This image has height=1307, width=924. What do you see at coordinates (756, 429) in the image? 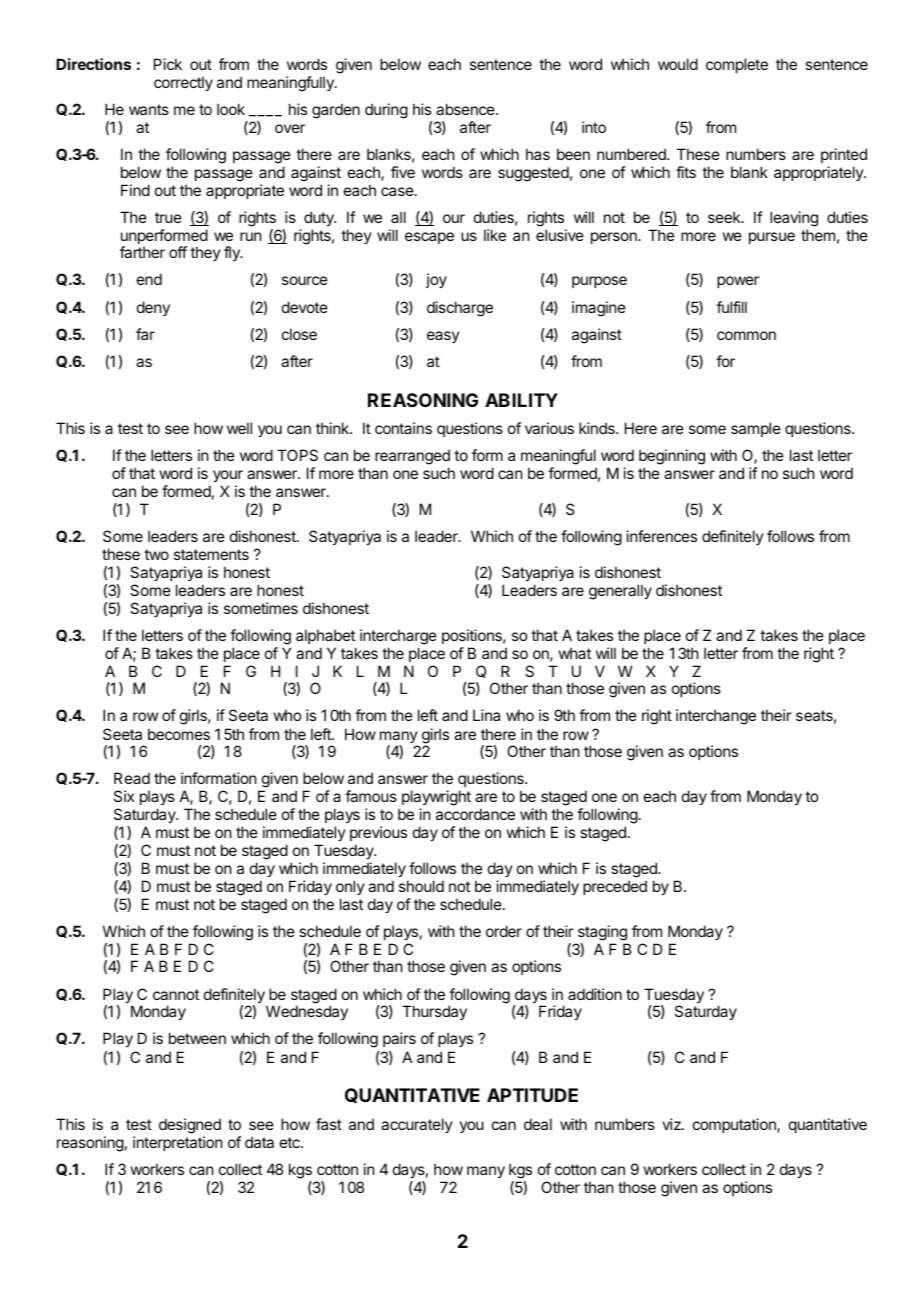
I see `sample` at bounding box center [756, 429].
